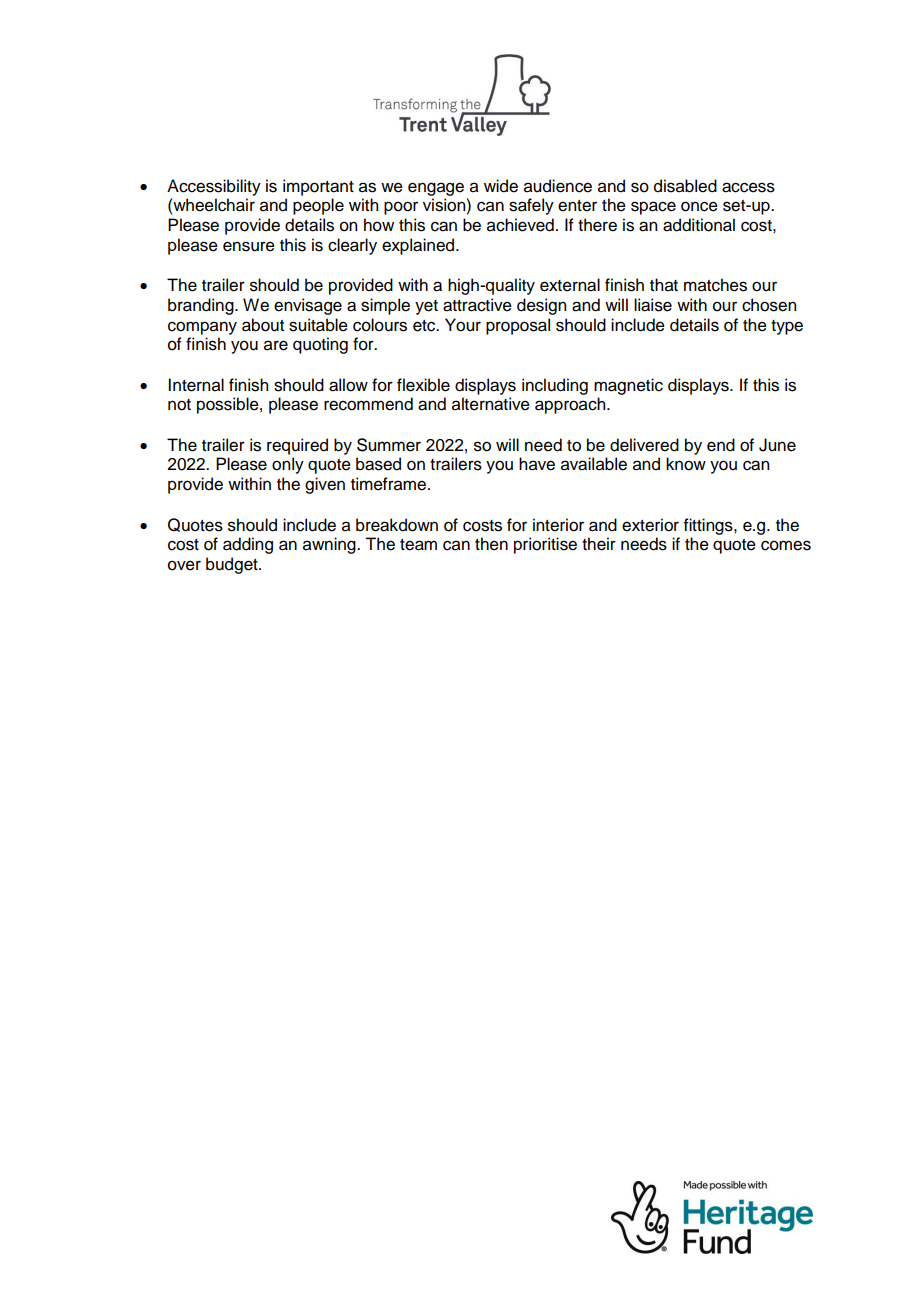  Describe the element at coordinates (297, 446) in the screenshot. I see `required` at that location.
